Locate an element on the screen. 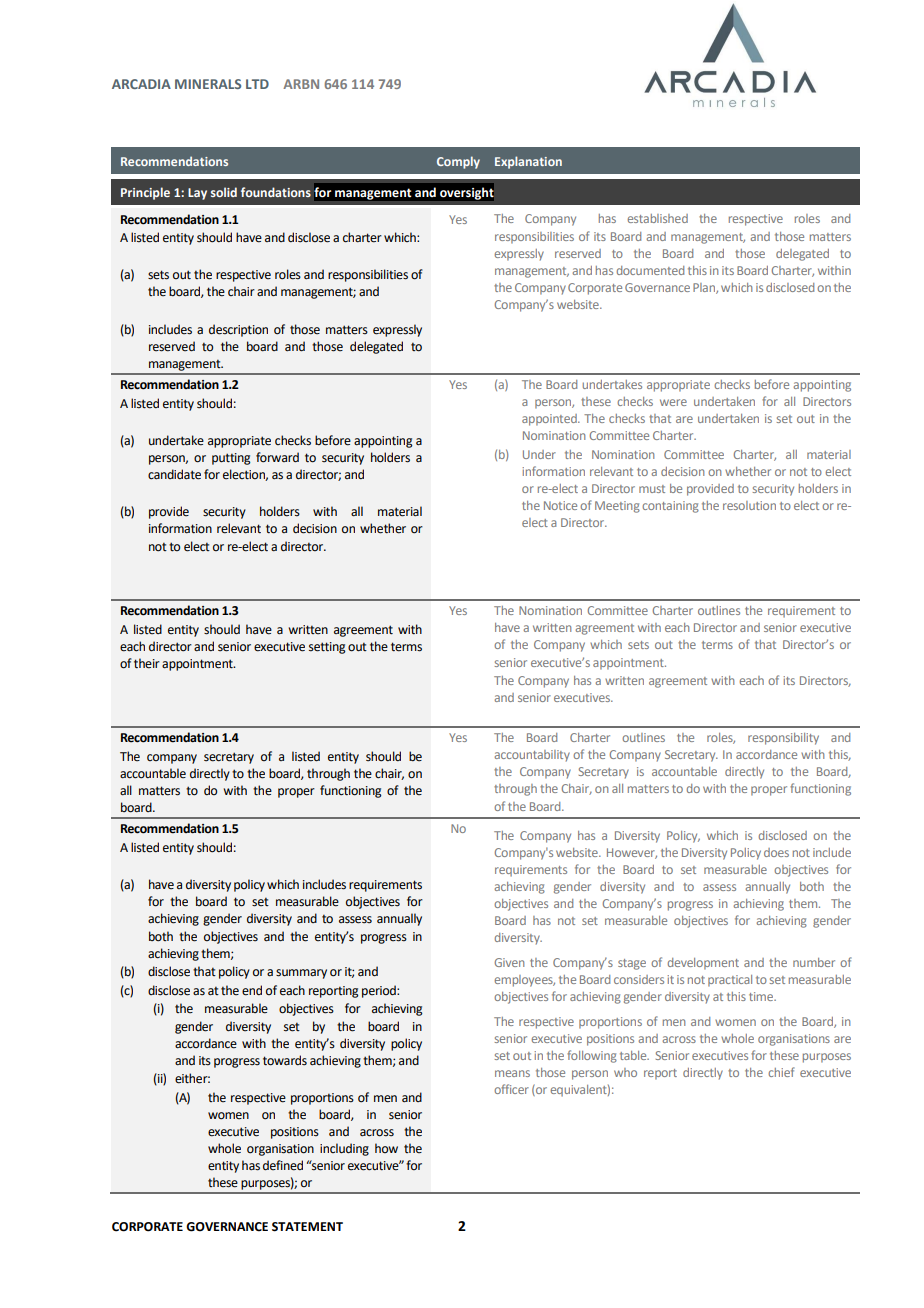  development is located at coordinates (703, 964).
